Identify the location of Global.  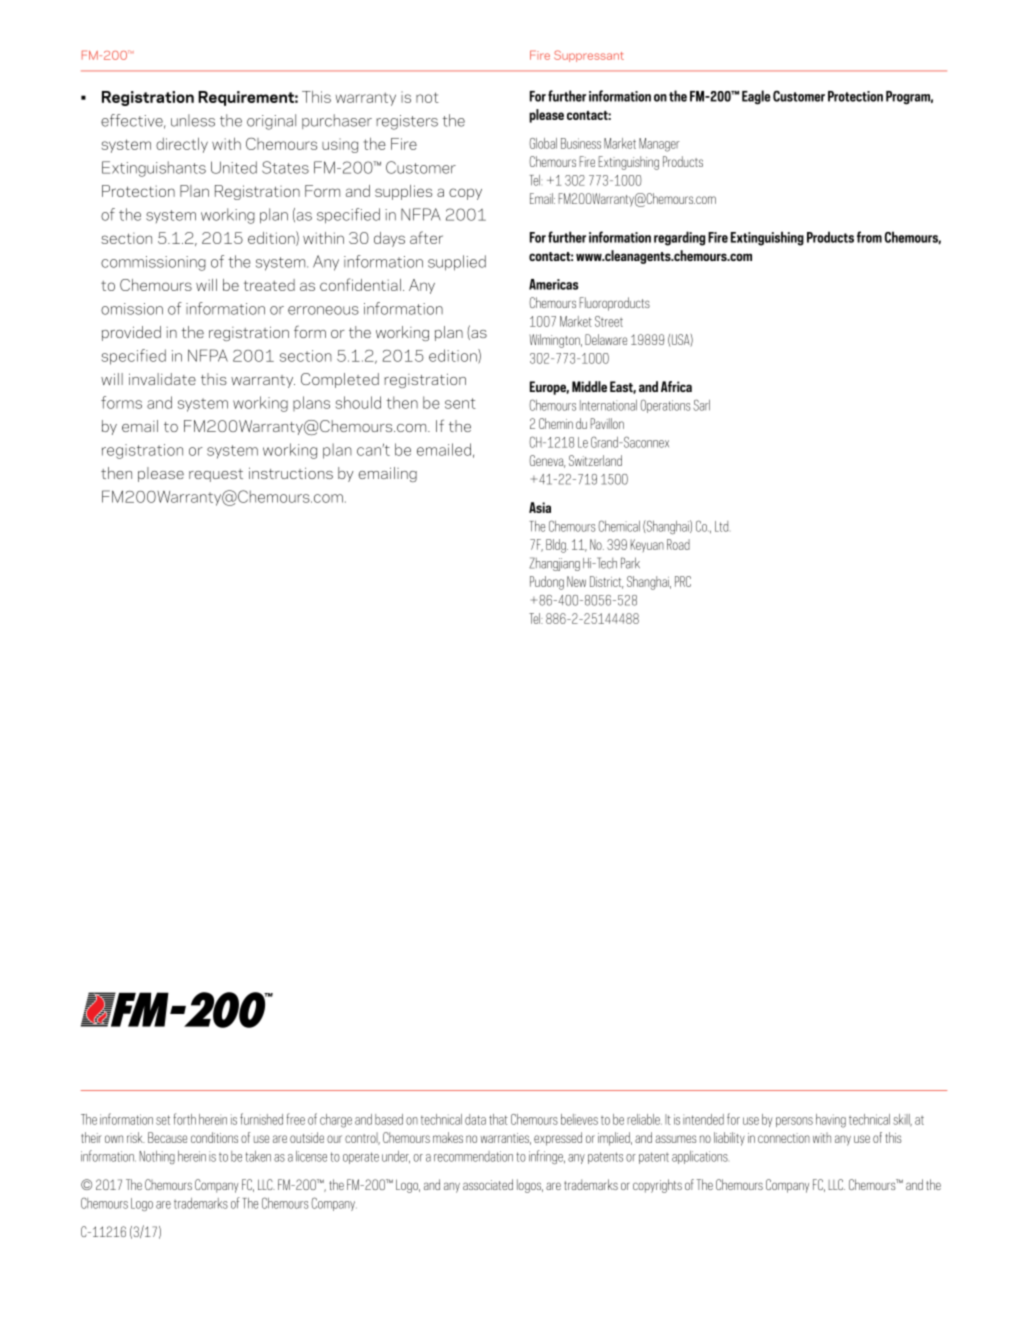
(543, 143).
